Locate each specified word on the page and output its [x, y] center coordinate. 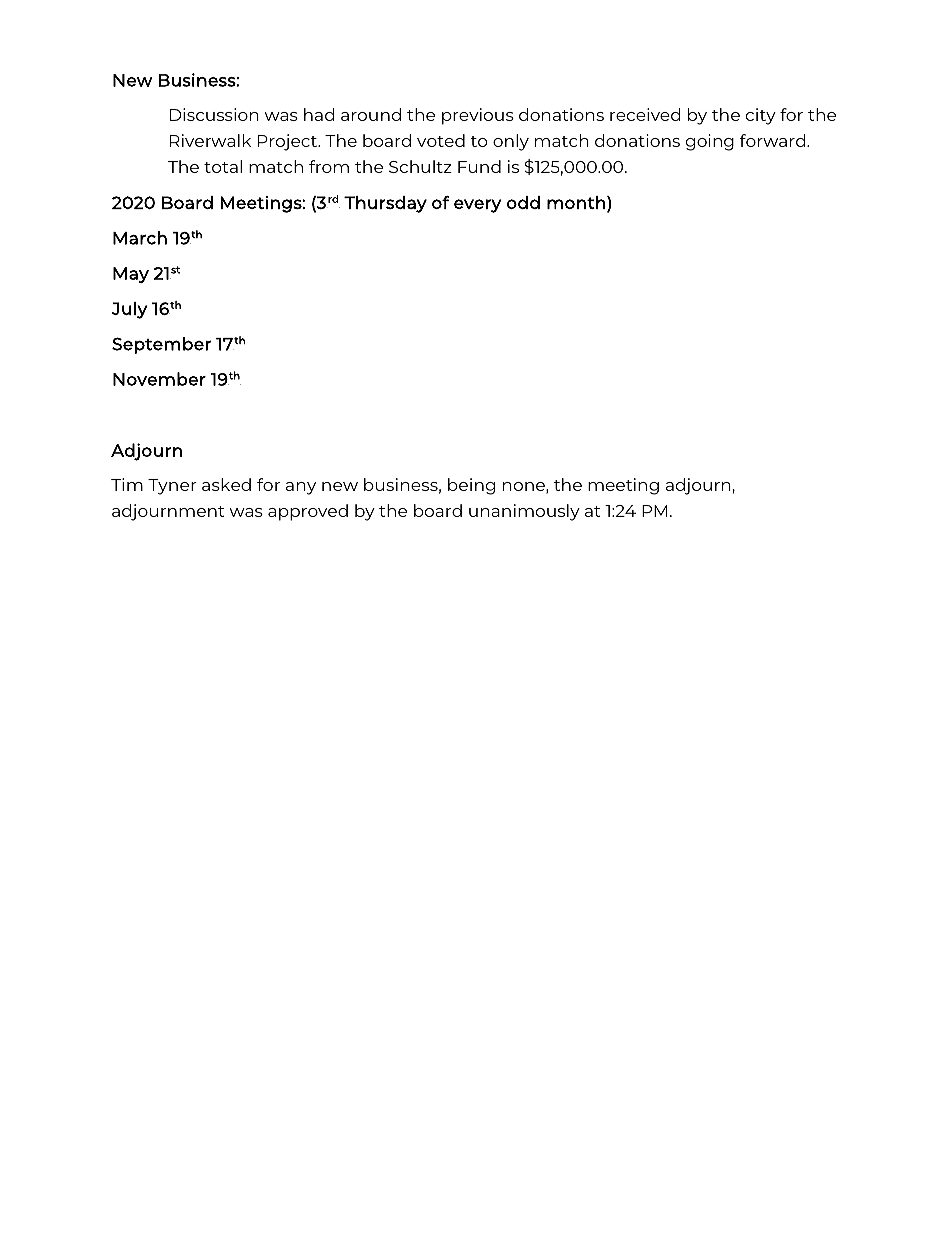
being [471, 486]
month [576, 202]
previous [478, 116]
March [140, 238]
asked [226, 484]
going [710, 142]
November [159, 379]
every [477, 206]
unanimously [524, 512]
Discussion [214, 114]
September [161, 345]
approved [308, 512]
